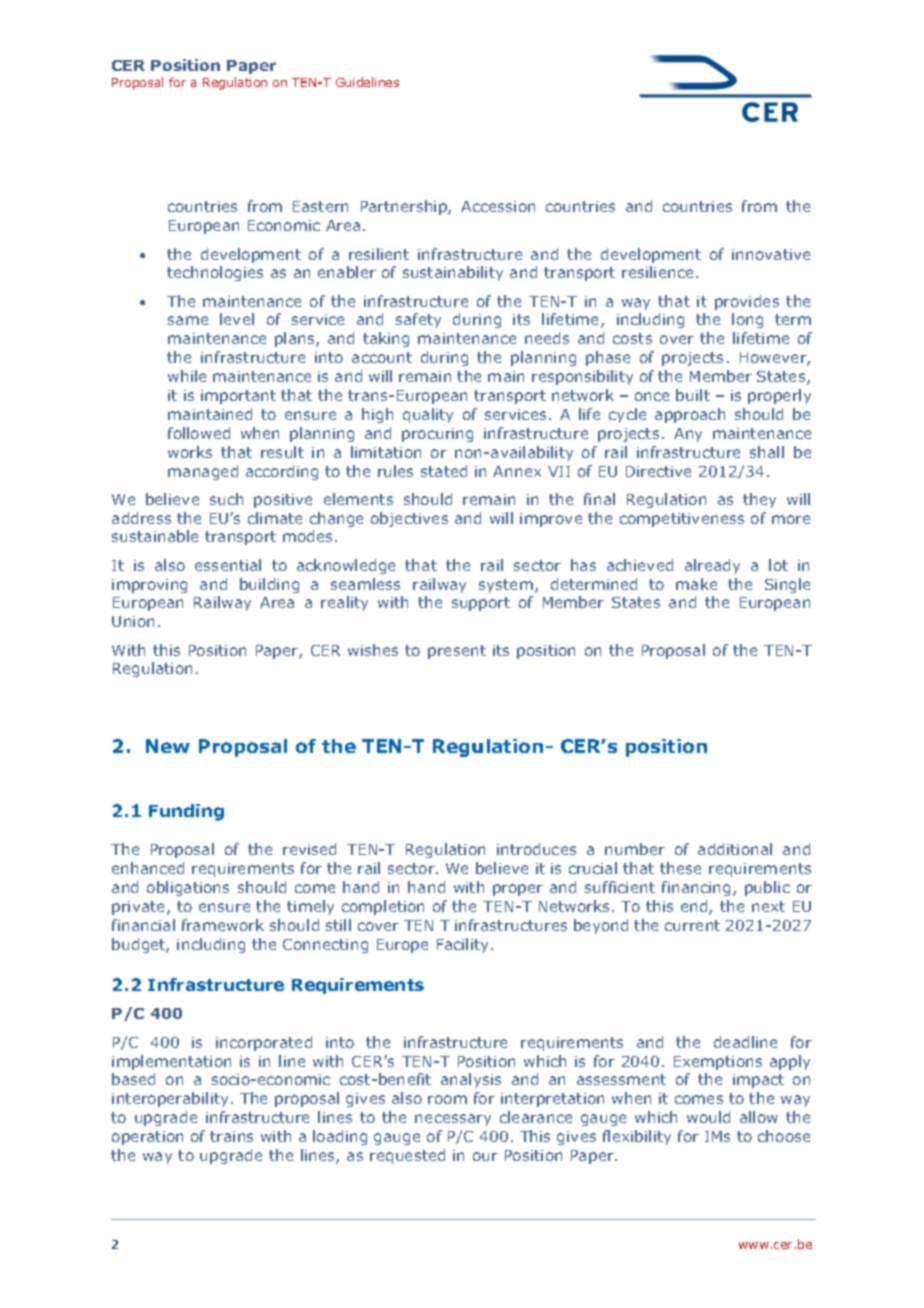 Image resolution: width=924 pixels, height=1308 pixels. What do you see at coordinates (186, 812) in the image?
I see `Funding` at bounding box center [186, 812].
